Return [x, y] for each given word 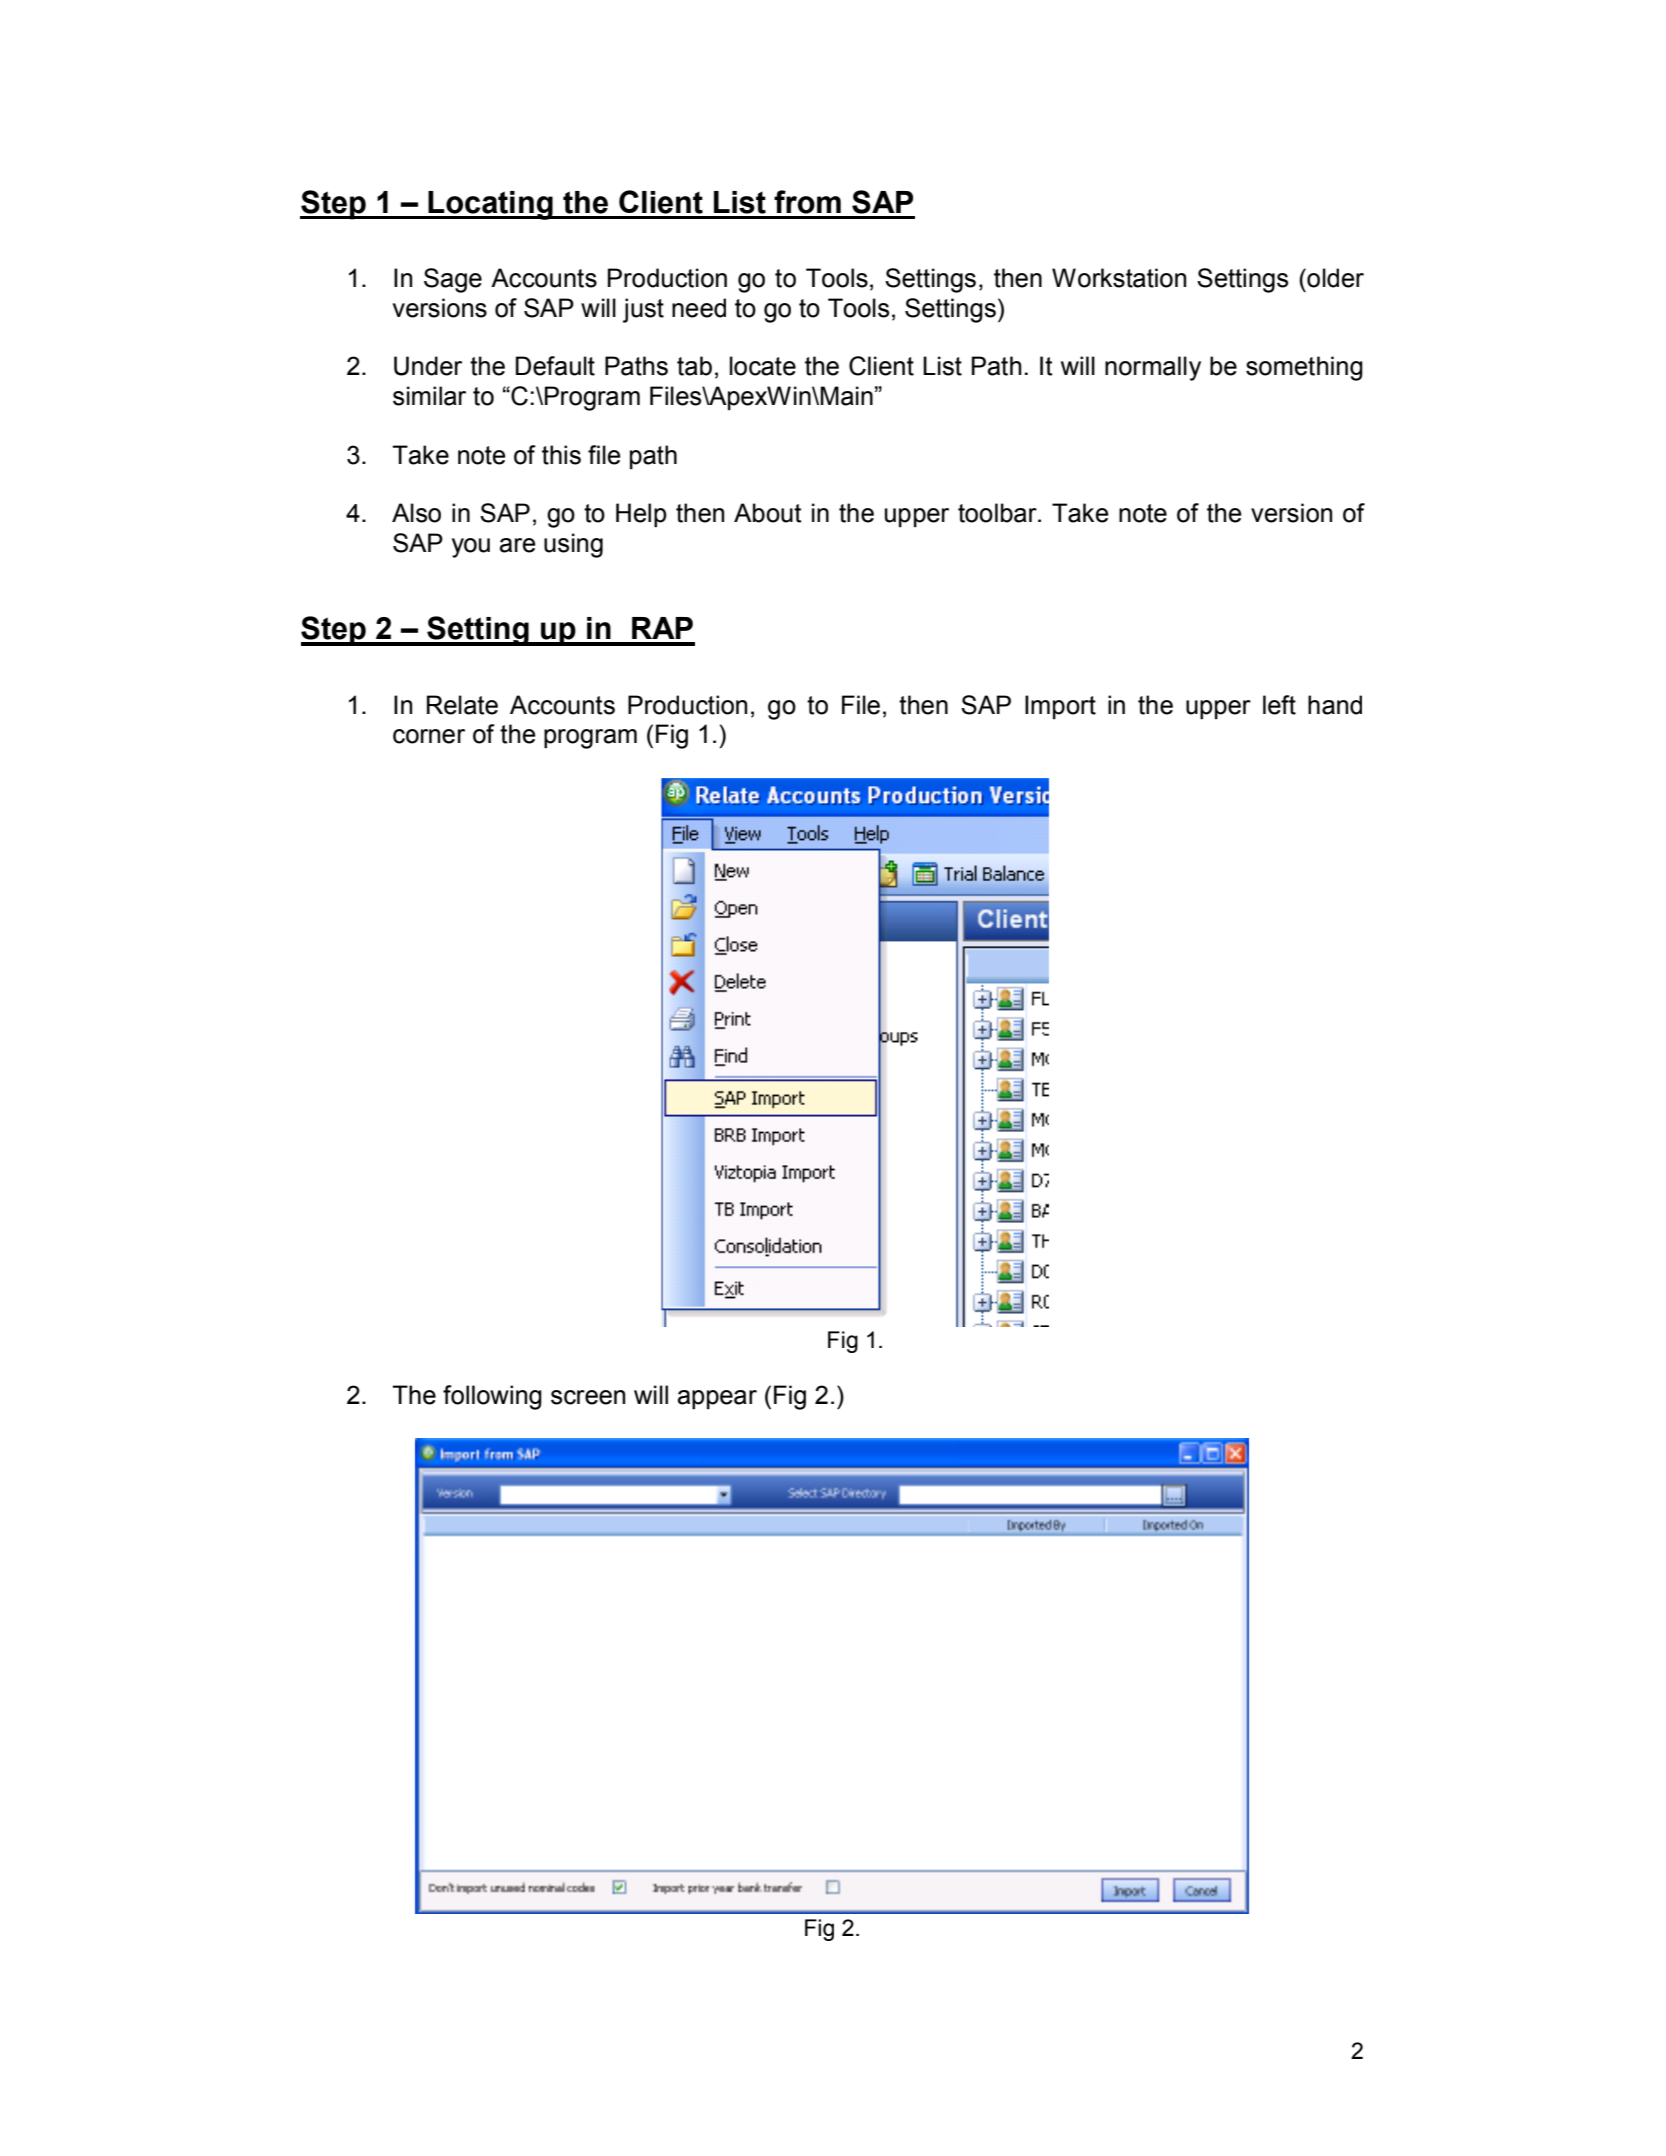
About [768, 513]
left [1279, 705]
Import [1060, 707]
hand [1335, 705]
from [807, 202]
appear [717, 1400]
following [492, 1397]
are [518, 545]
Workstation [1119, 278]
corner [429, 736]
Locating [491, 205]
